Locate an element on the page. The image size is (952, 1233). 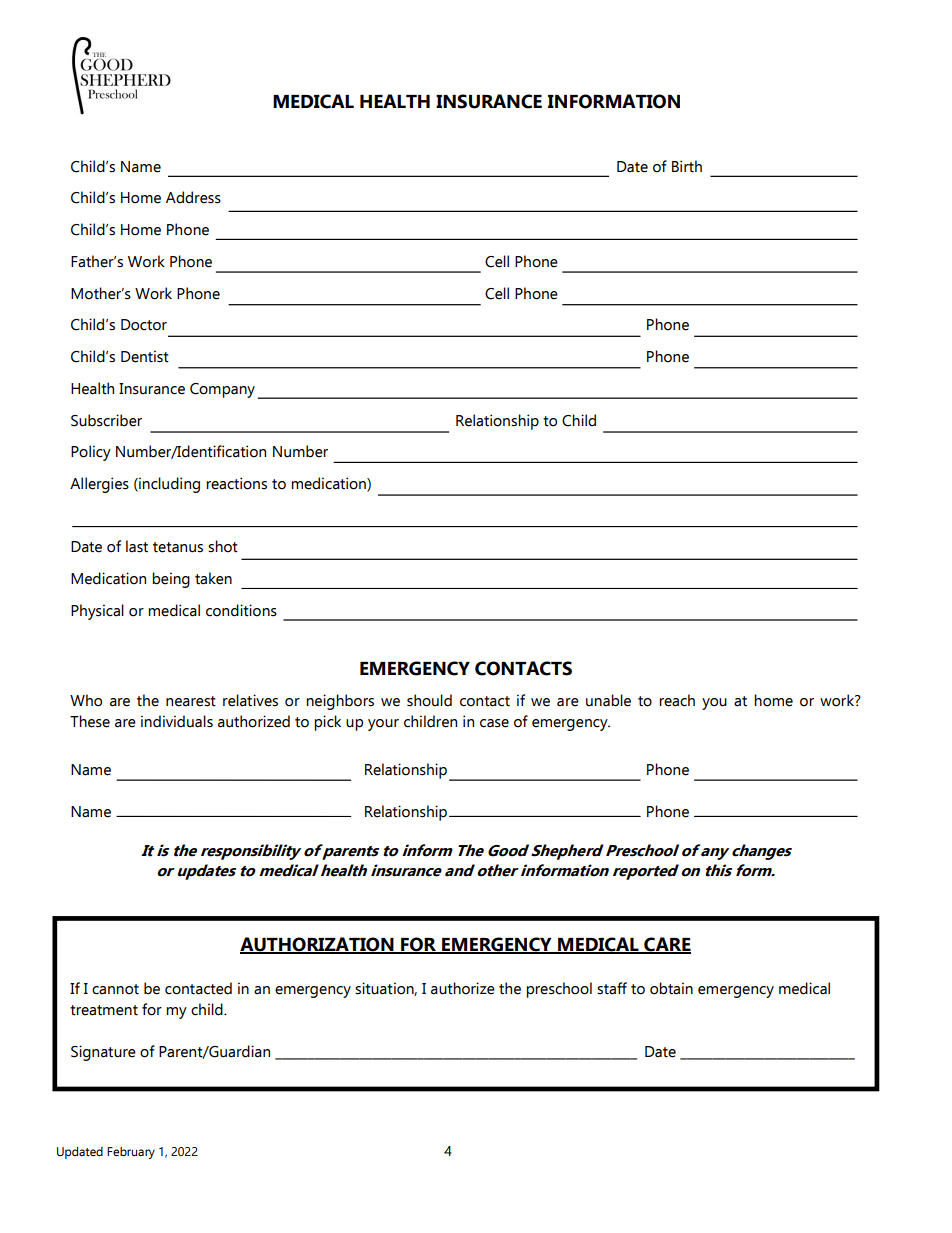
reach is located at coordinates (677, 700).
